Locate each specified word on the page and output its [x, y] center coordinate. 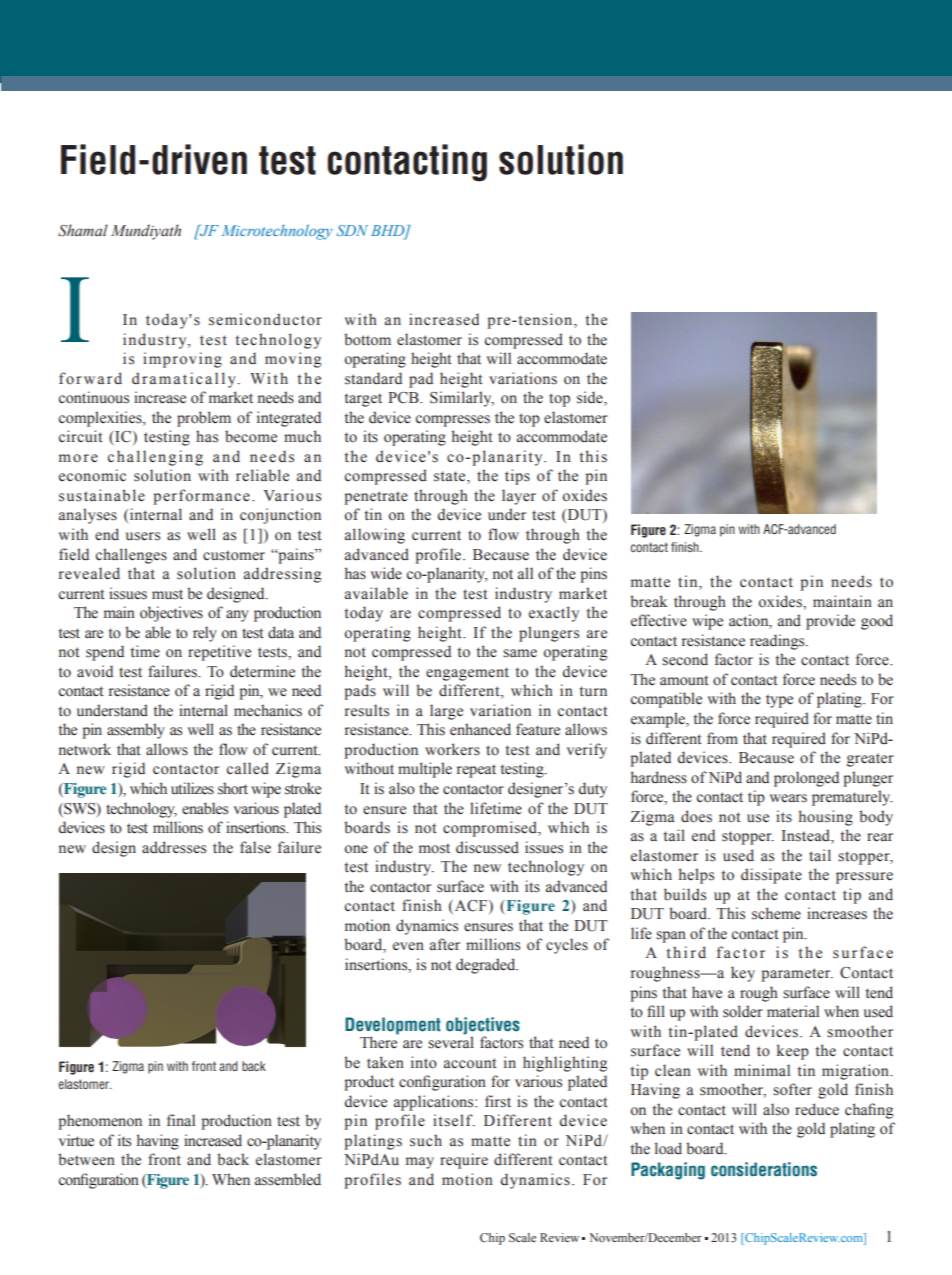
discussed [487, 847]
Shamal [83, 230]
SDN [352, 230]
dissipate [771, 876]
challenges [131, 556]
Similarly [462, 399]
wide [386, 573]
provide [830, 622]
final [181, 1120]
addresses [174, 847]
